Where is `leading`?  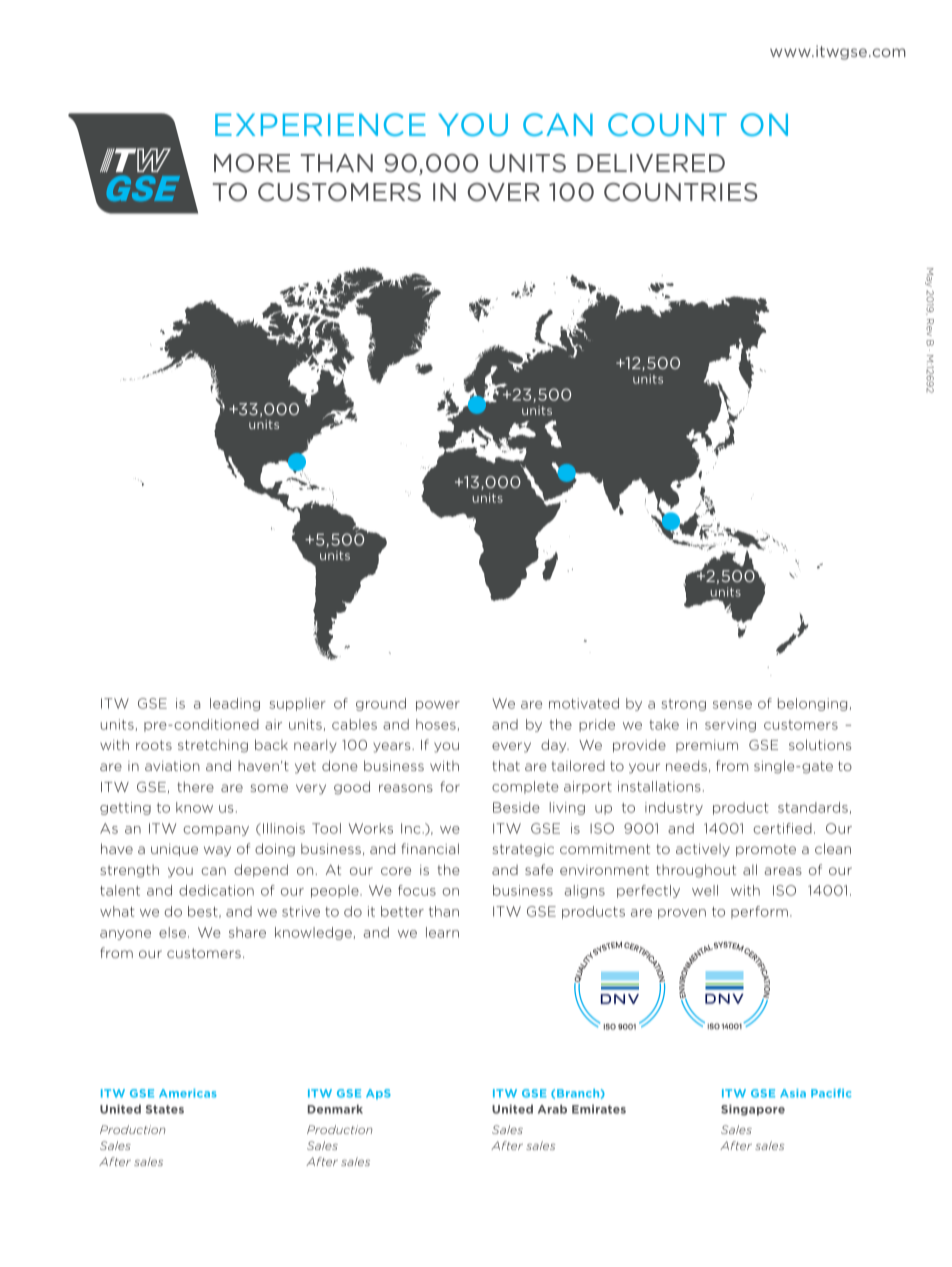
leading is located at coordinates (235, 704).
